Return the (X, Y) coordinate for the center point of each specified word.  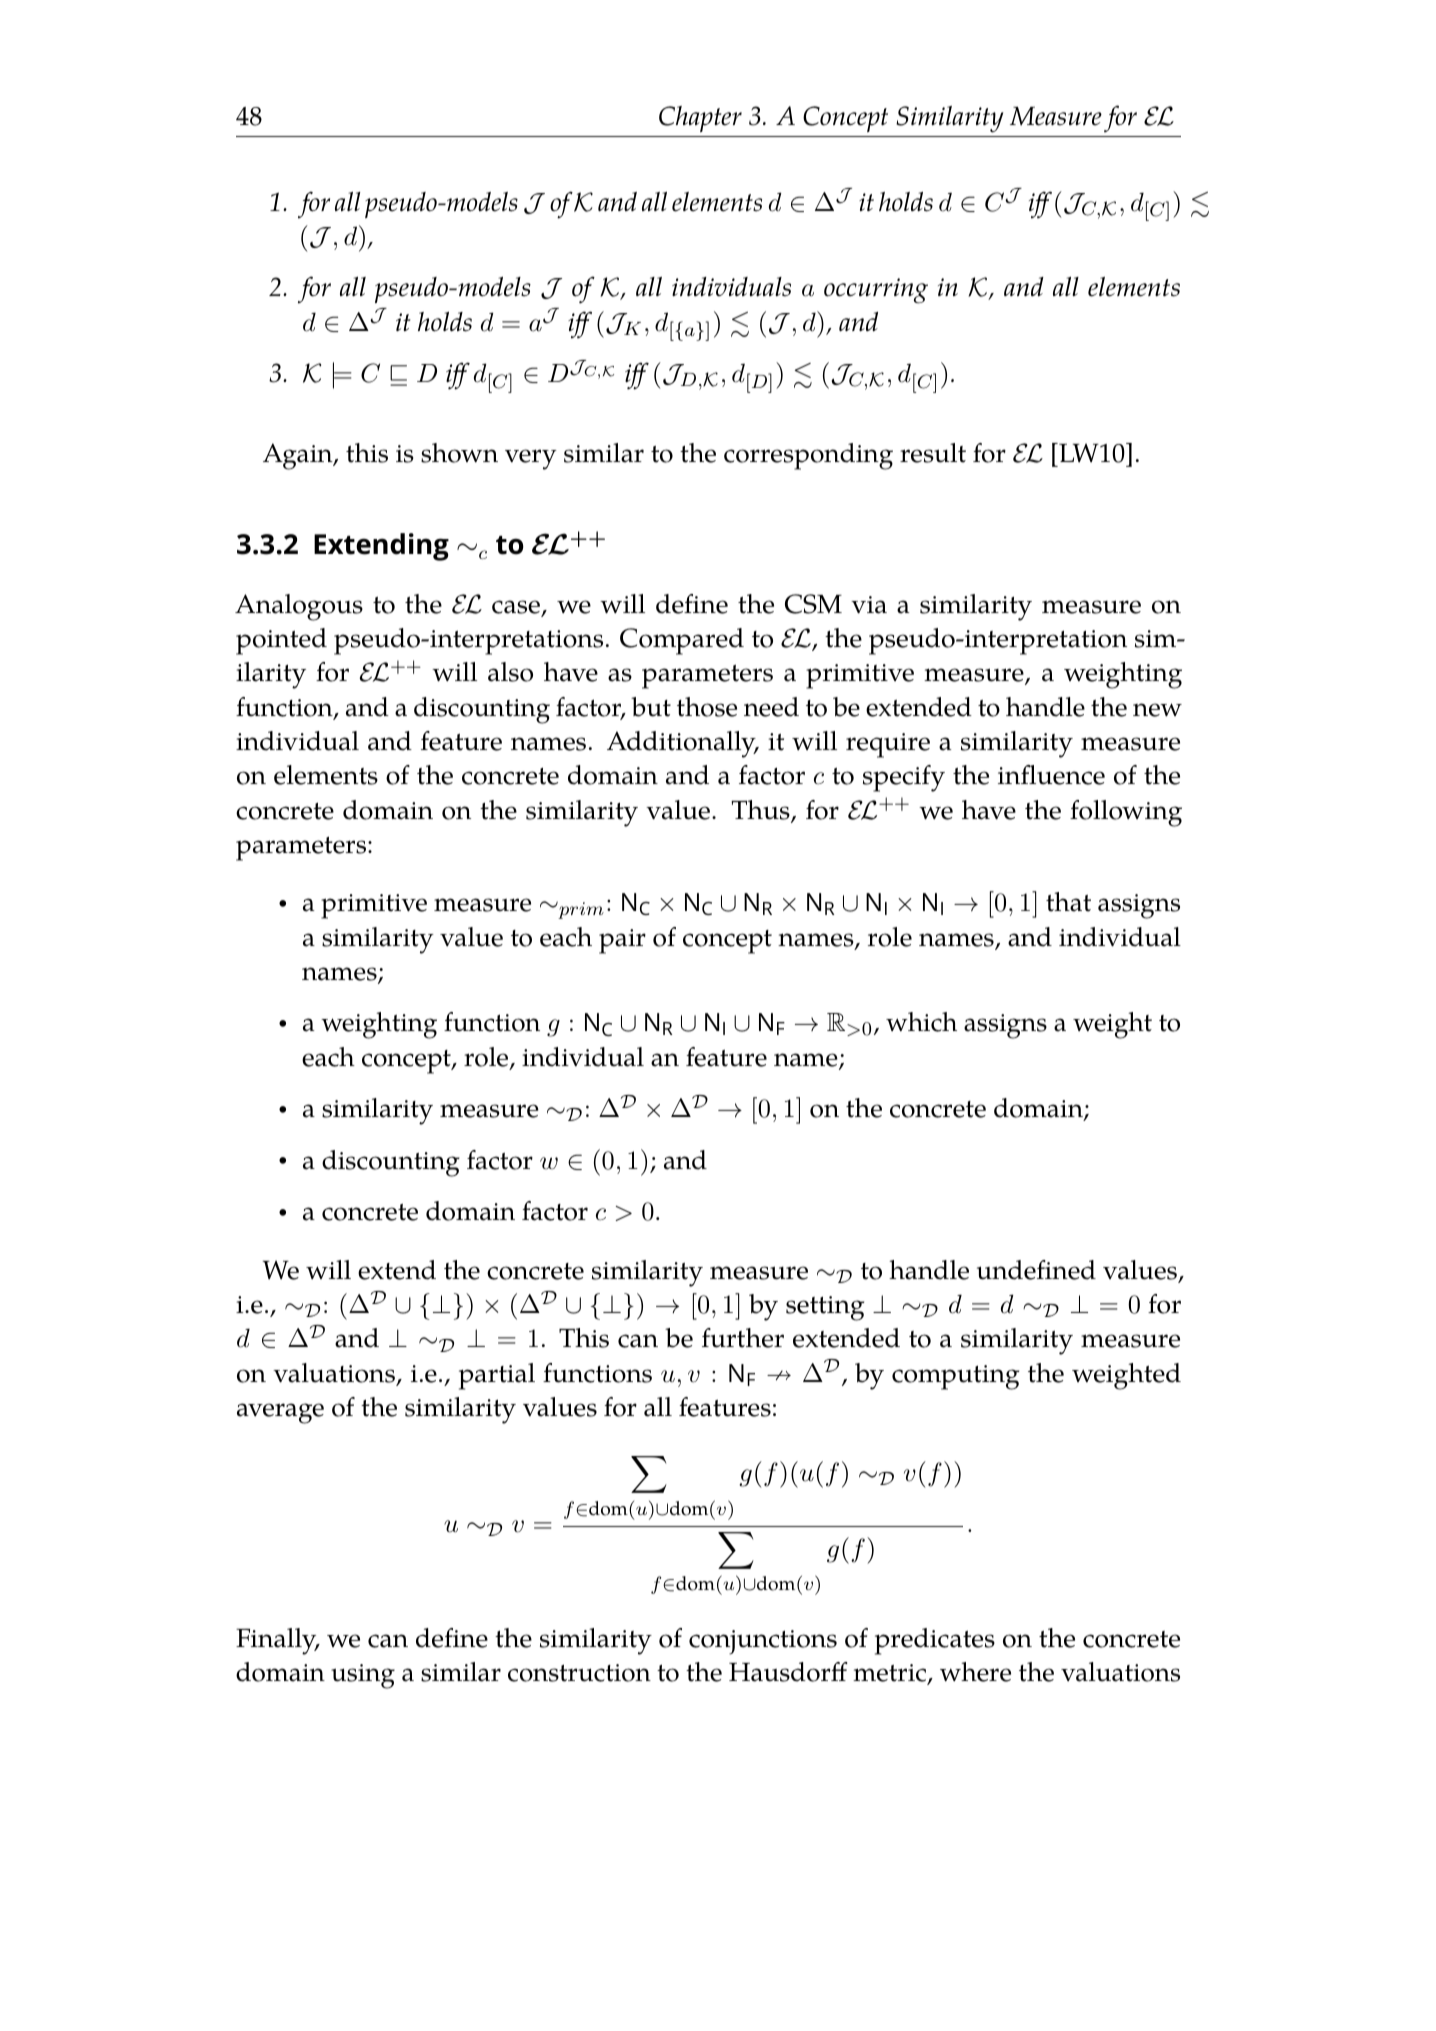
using (363, 1676)
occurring (876, 291)
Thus (761, 811)
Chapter (700, 119)
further (743, 1338)
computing (955, 1377)
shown (459, 453)
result (933, 453)
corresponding (808, 456)
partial (497, 1376)
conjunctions (763, 1642)
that (1068, 902)
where (975, 1672)
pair (622, 941)
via (869, 605)
